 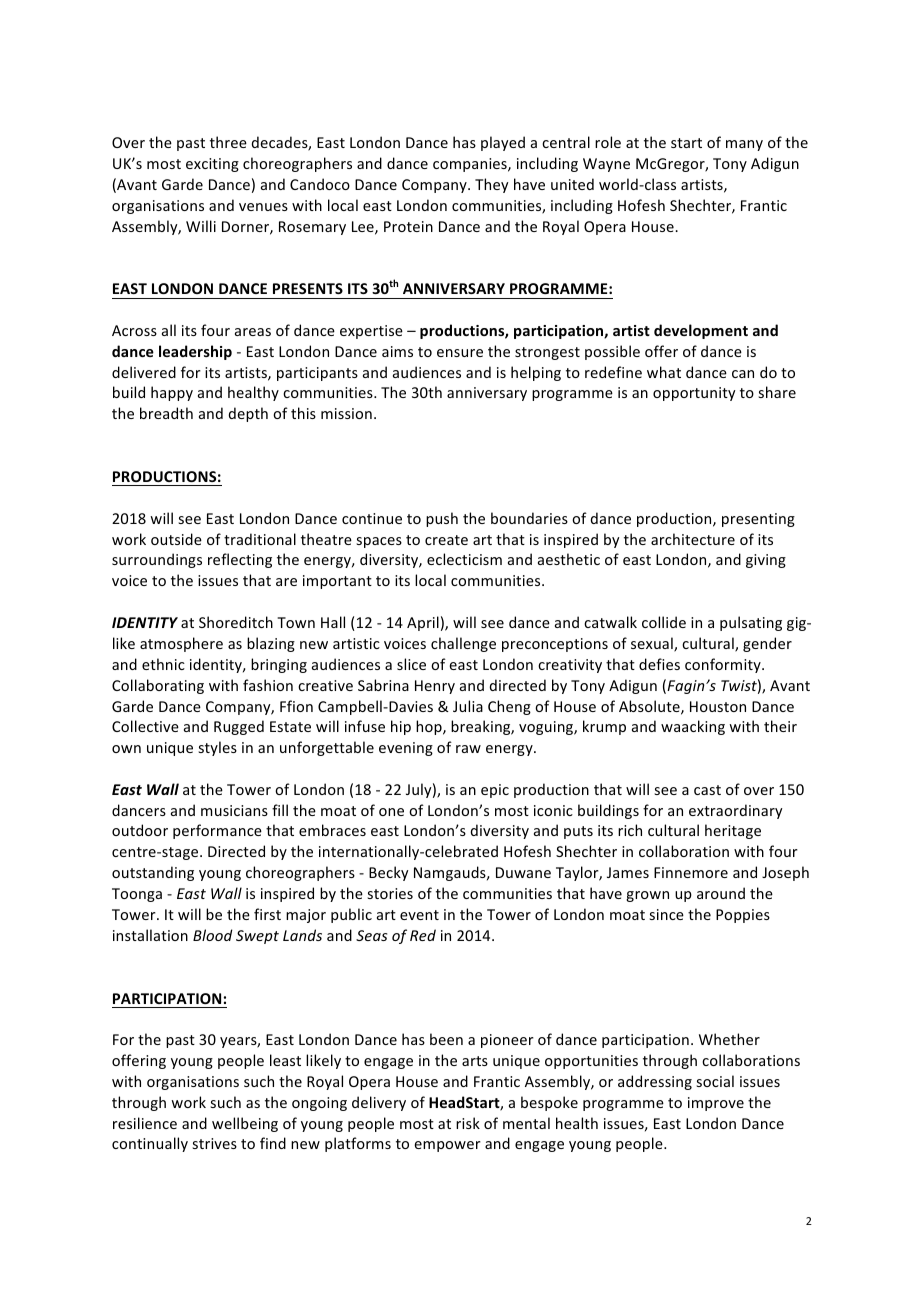 What do you see at coordinates (491, 185) in the screenshot?
I see `They` at bounding box center [491, 185].
